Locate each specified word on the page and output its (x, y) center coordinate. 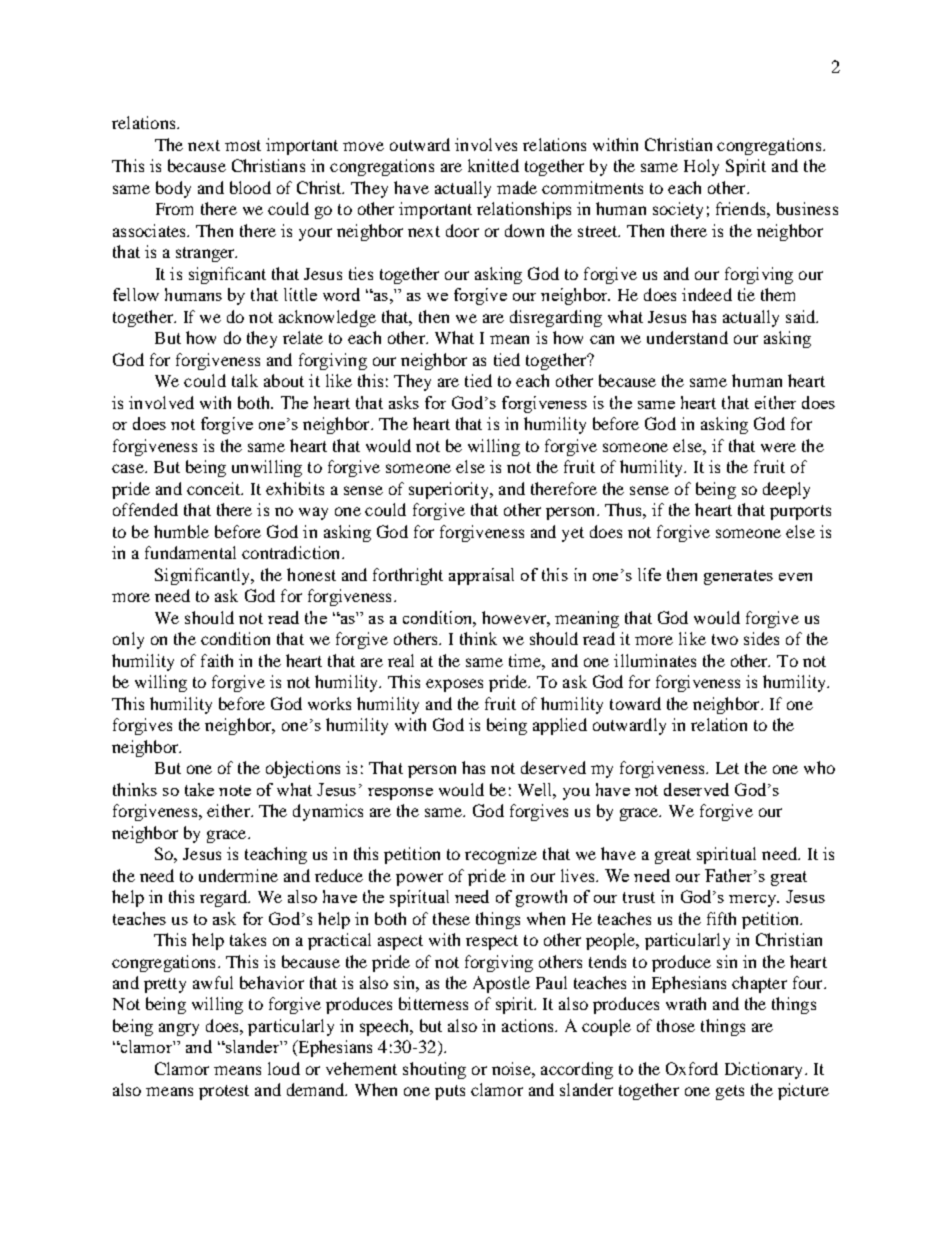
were (778, 447)
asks (404, 402)
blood (250, 187)
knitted (493, 165)
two (725, 639)
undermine (238, 875)
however (515, 617)
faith (217, 660)
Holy (701, 167)
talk (245, 380)
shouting (434, 1070)
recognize (501, 855)
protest (224, 1092)
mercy (754, 901)
